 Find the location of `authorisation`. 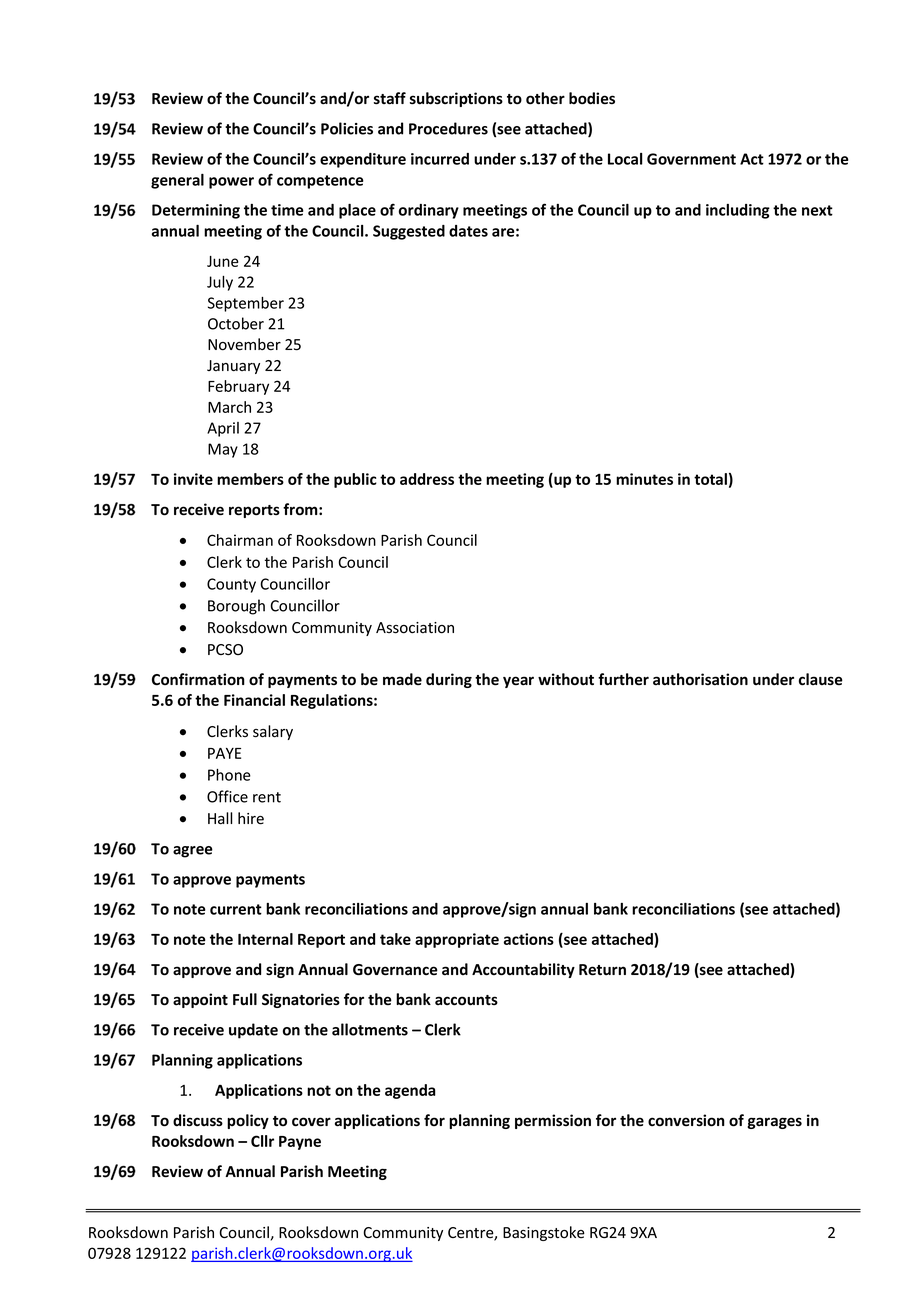

authorisation is located at coordinates (700, 679).
